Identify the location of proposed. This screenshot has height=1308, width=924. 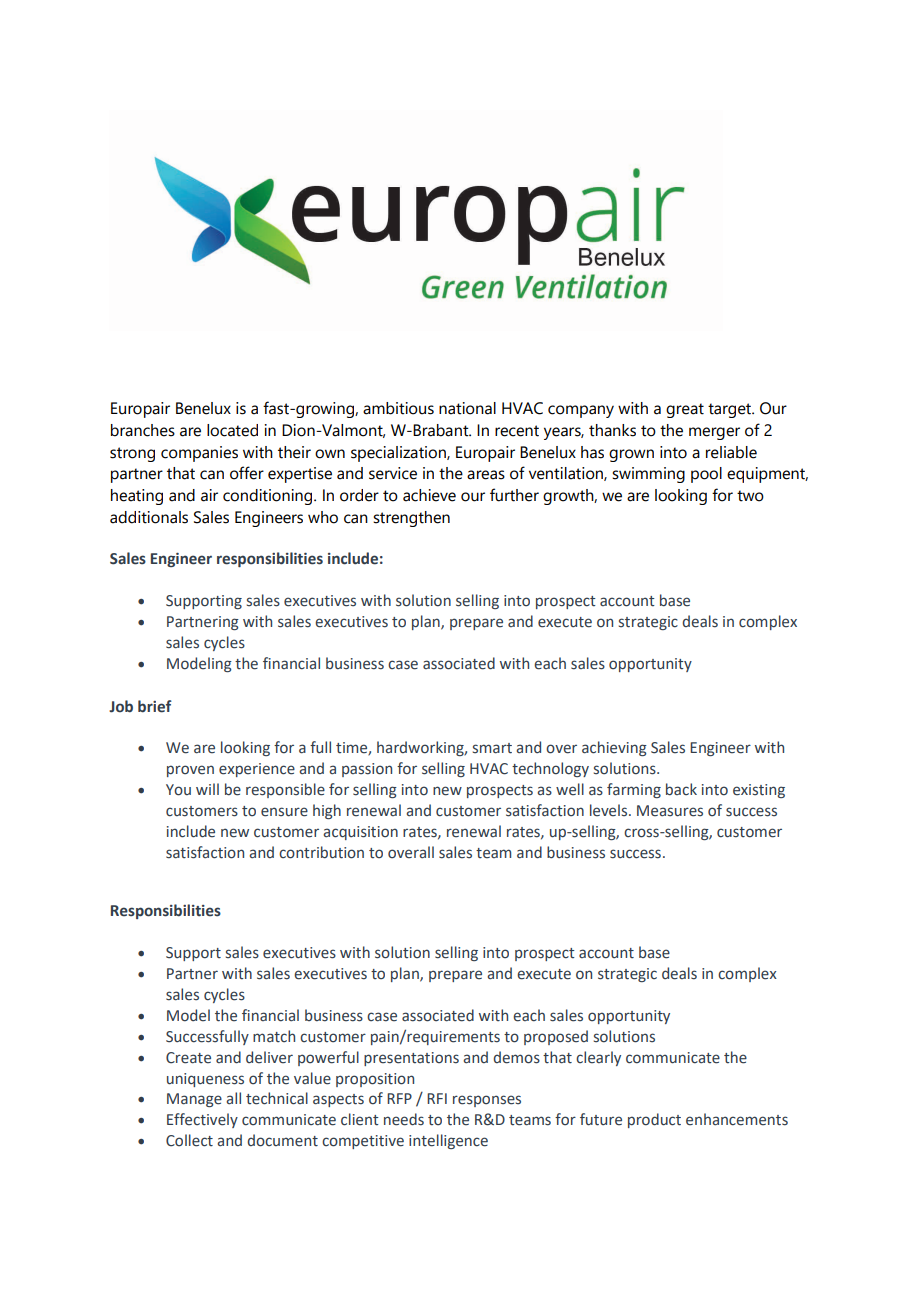
(556, 1037).
